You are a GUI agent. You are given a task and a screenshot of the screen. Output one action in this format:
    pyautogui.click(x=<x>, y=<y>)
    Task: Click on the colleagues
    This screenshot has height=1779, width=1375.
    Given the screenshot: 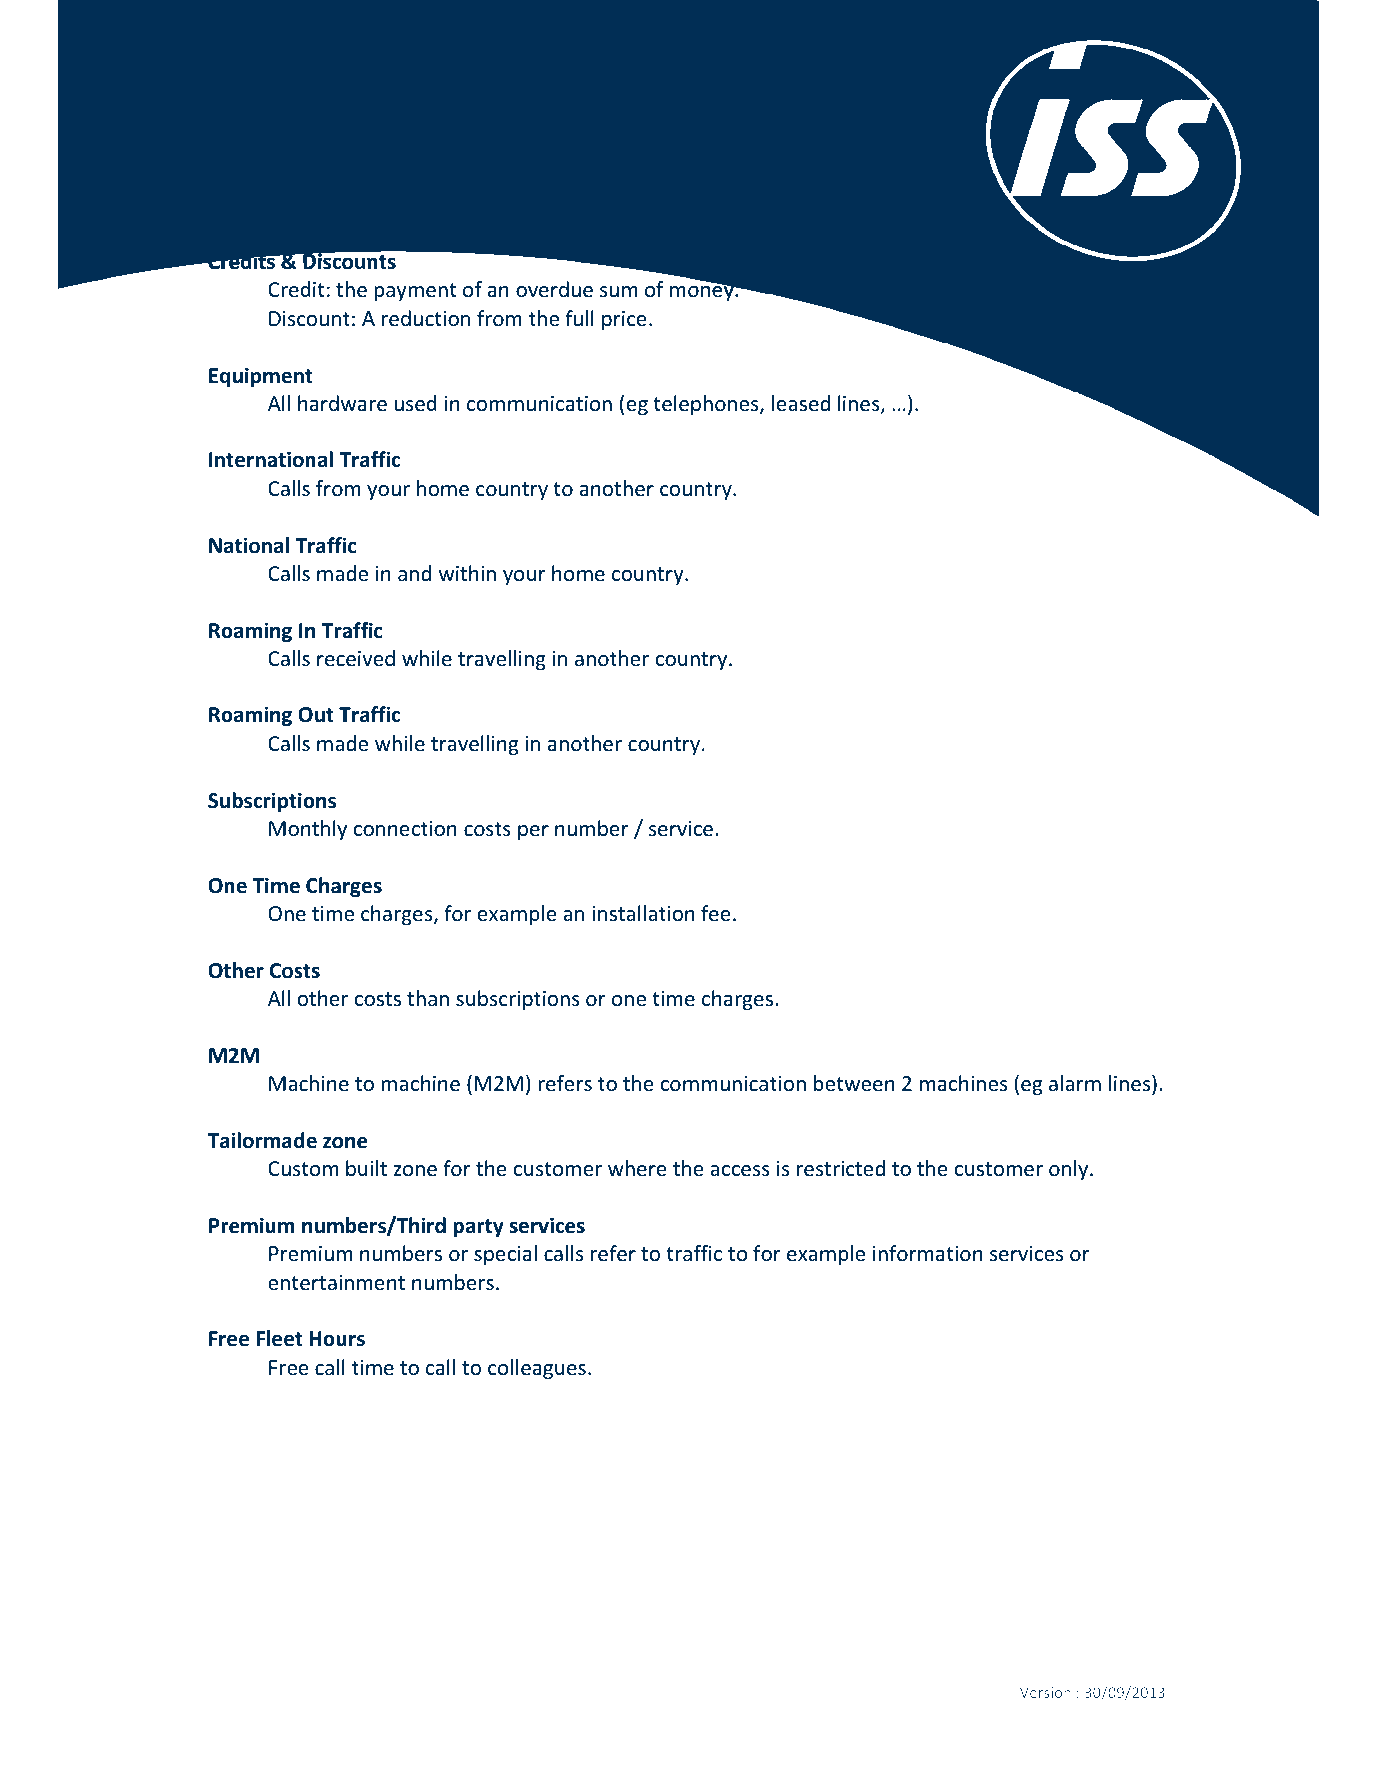 What is the action you would take?
    pyautogui.click(x=537, y=1369)
